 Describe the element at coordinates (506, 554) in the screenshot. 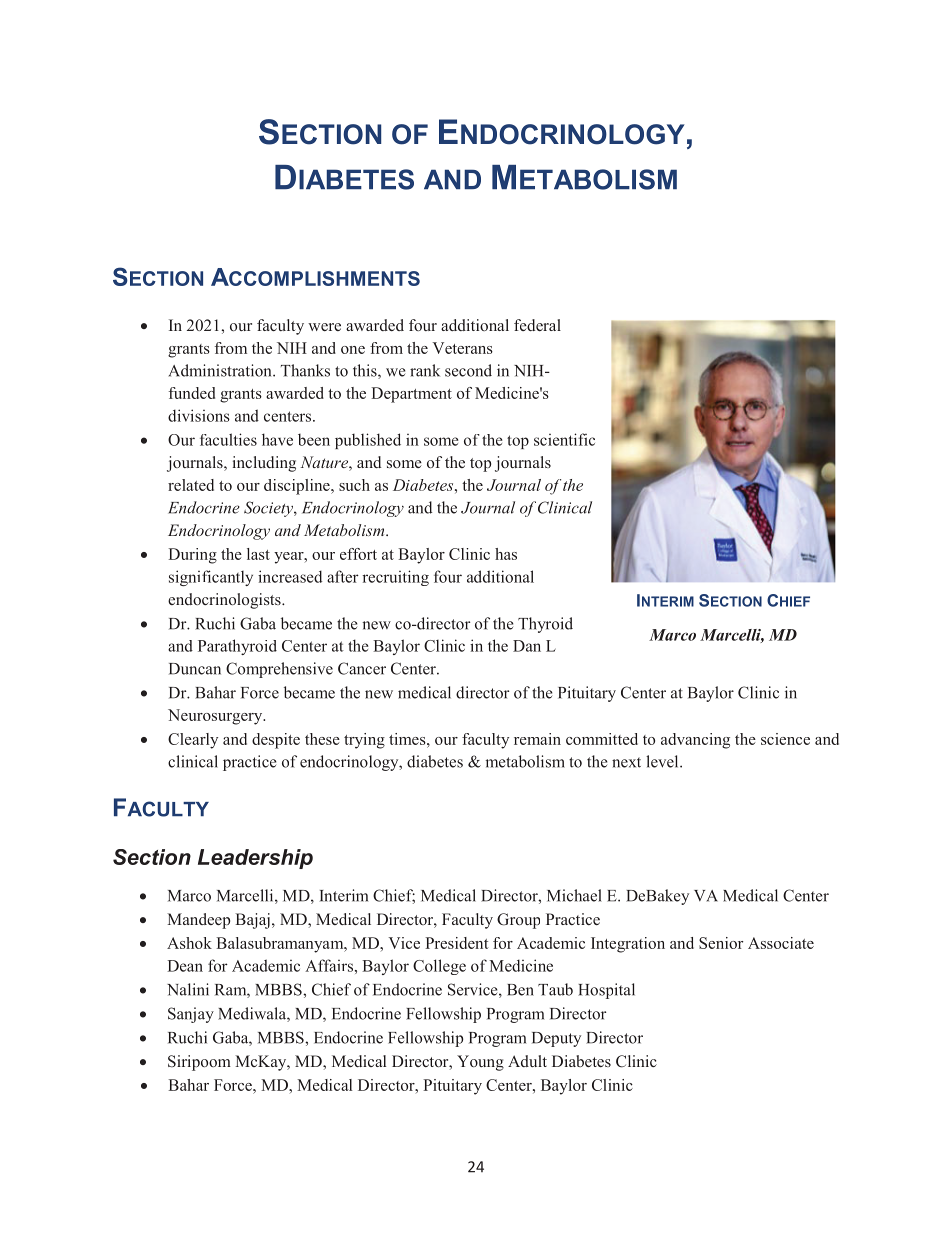

I see `has` at that location.
